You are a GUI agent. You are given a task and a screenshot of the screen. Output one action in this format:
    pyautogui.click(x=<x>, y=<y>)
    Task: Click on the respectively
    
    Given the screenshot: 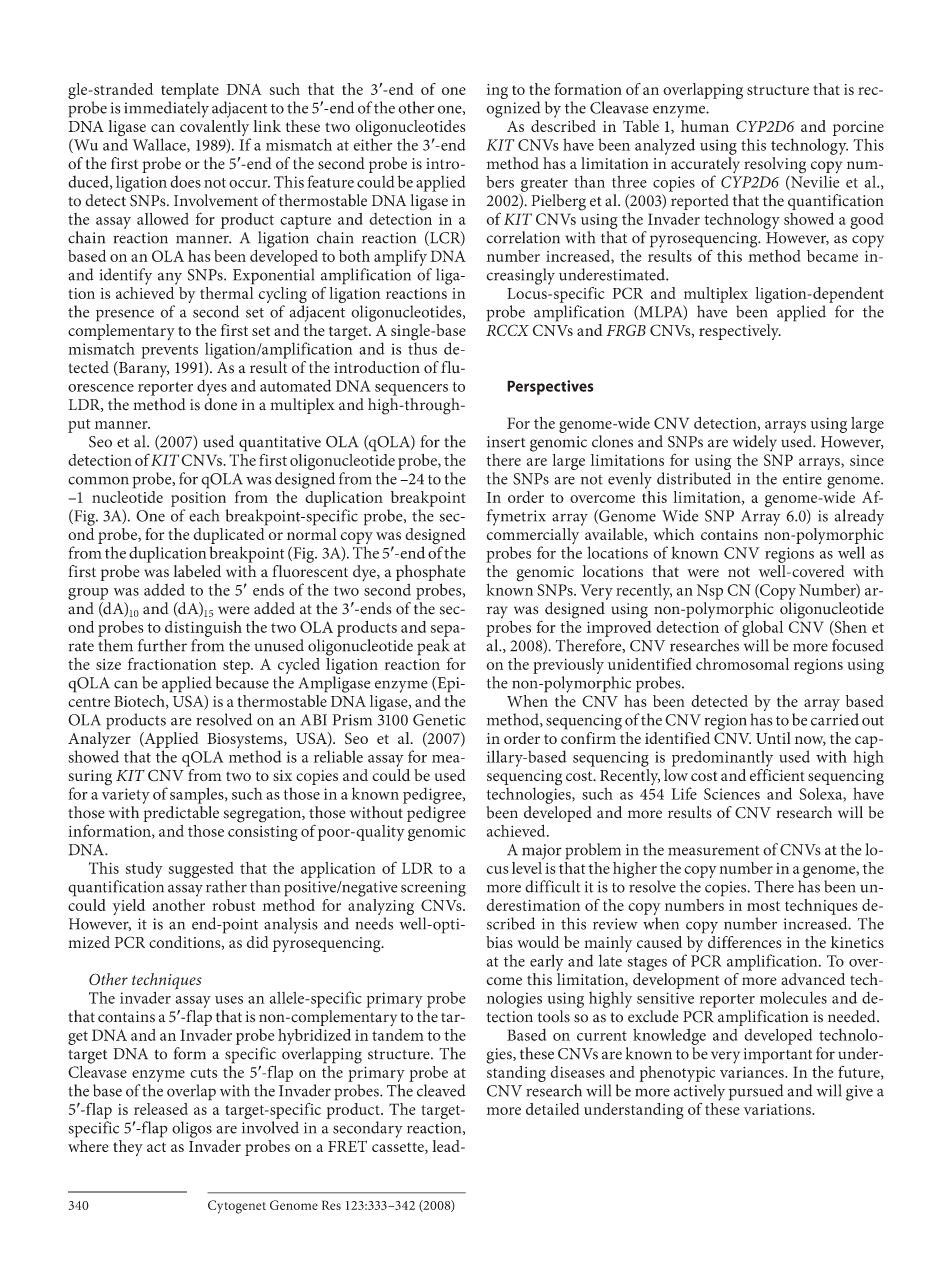 What is the action you would take?
    pyautogui.click(x=740, y=332)
